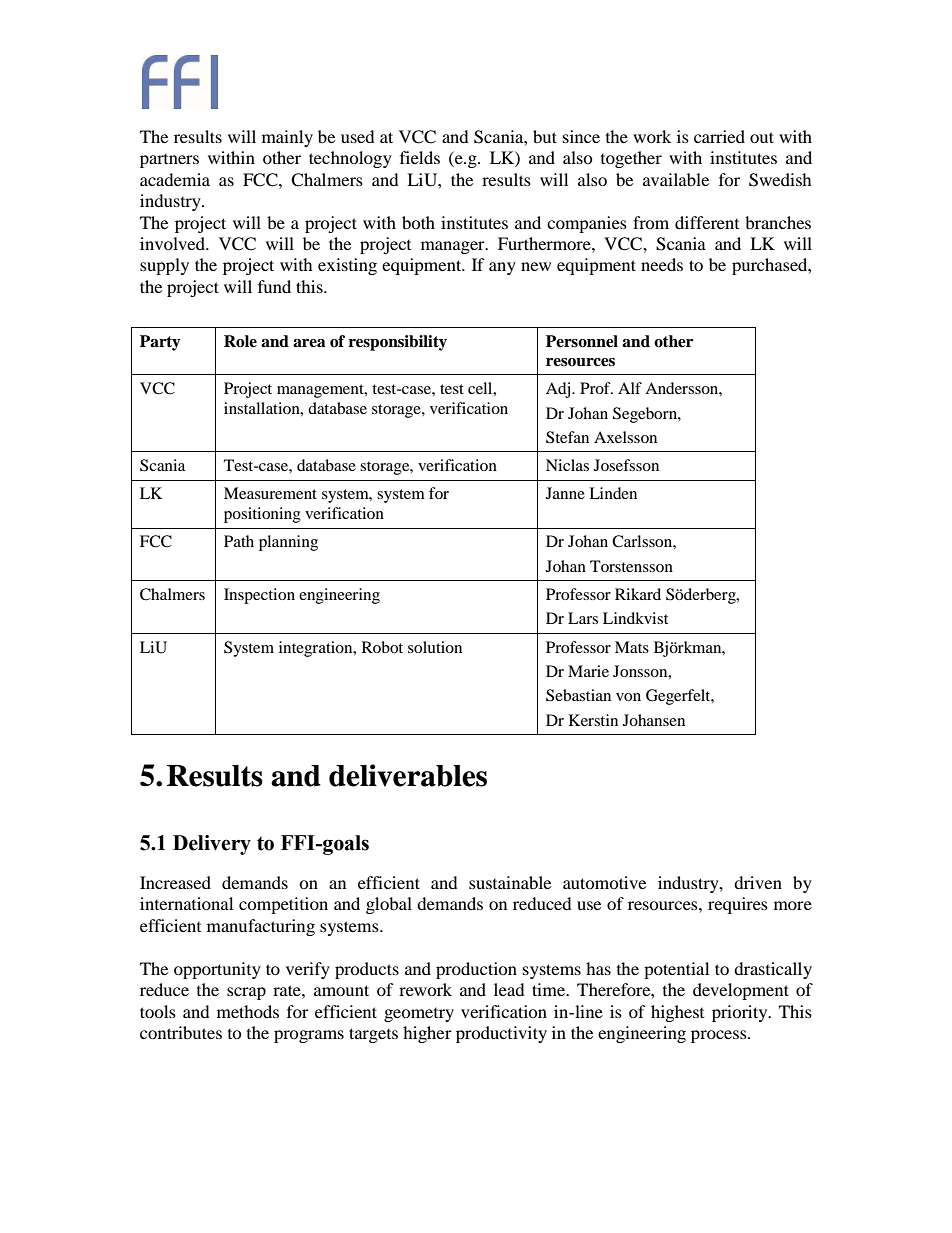 This screenshot has height=1233, width=952. What do you see at coordinates (240, 341) in the screenshot?
I see `Role` at bounding box center [240, 341].
